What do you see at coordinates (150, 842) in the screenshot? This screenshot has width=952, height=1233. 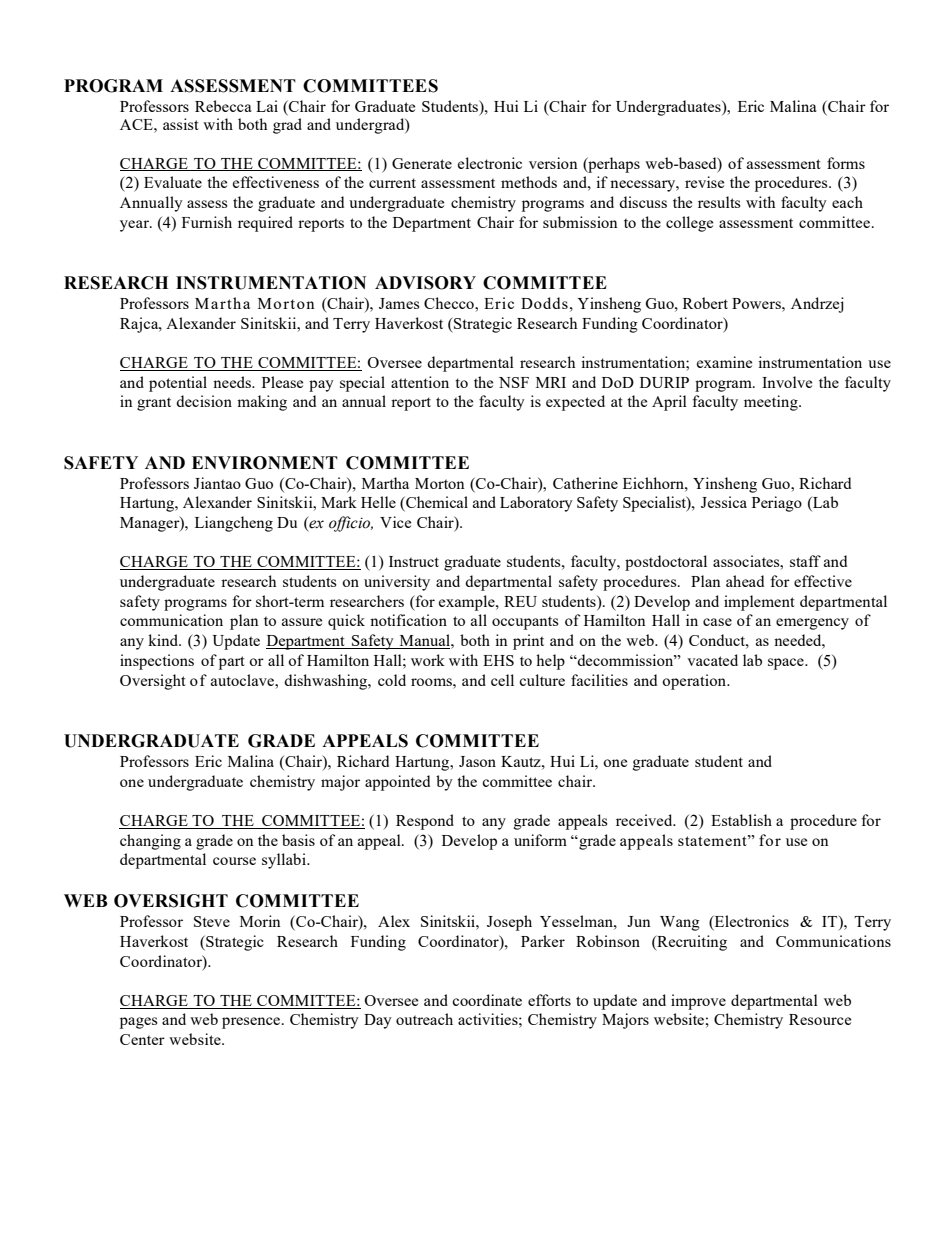 I see `changing` at bounding box center [150, 842].
